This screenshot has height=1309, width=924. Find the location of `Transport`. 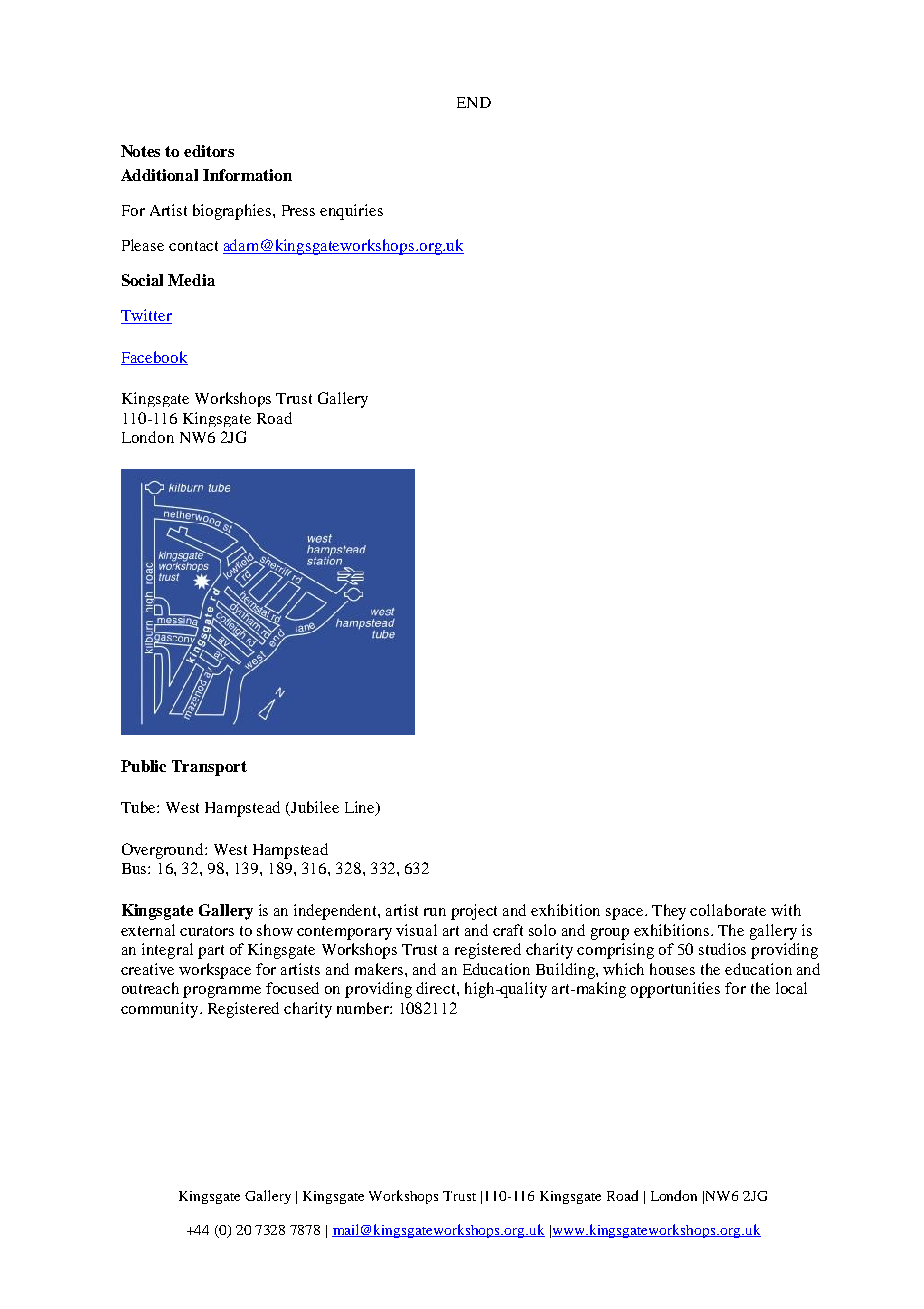

Transport is located at coordinates (209, 768).
